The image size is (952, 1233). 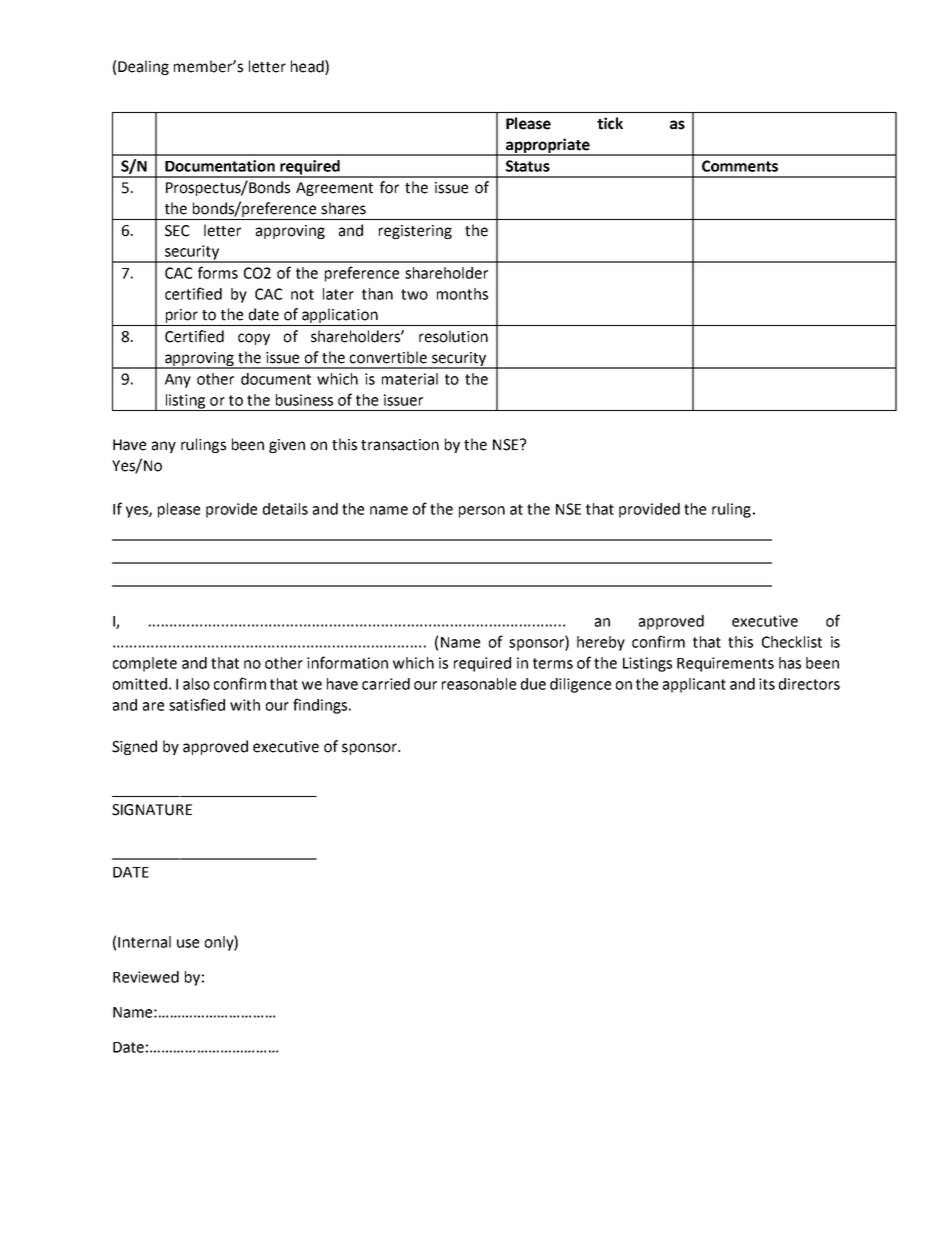 I want to click on Checklist, so click(x=792, y=642).
